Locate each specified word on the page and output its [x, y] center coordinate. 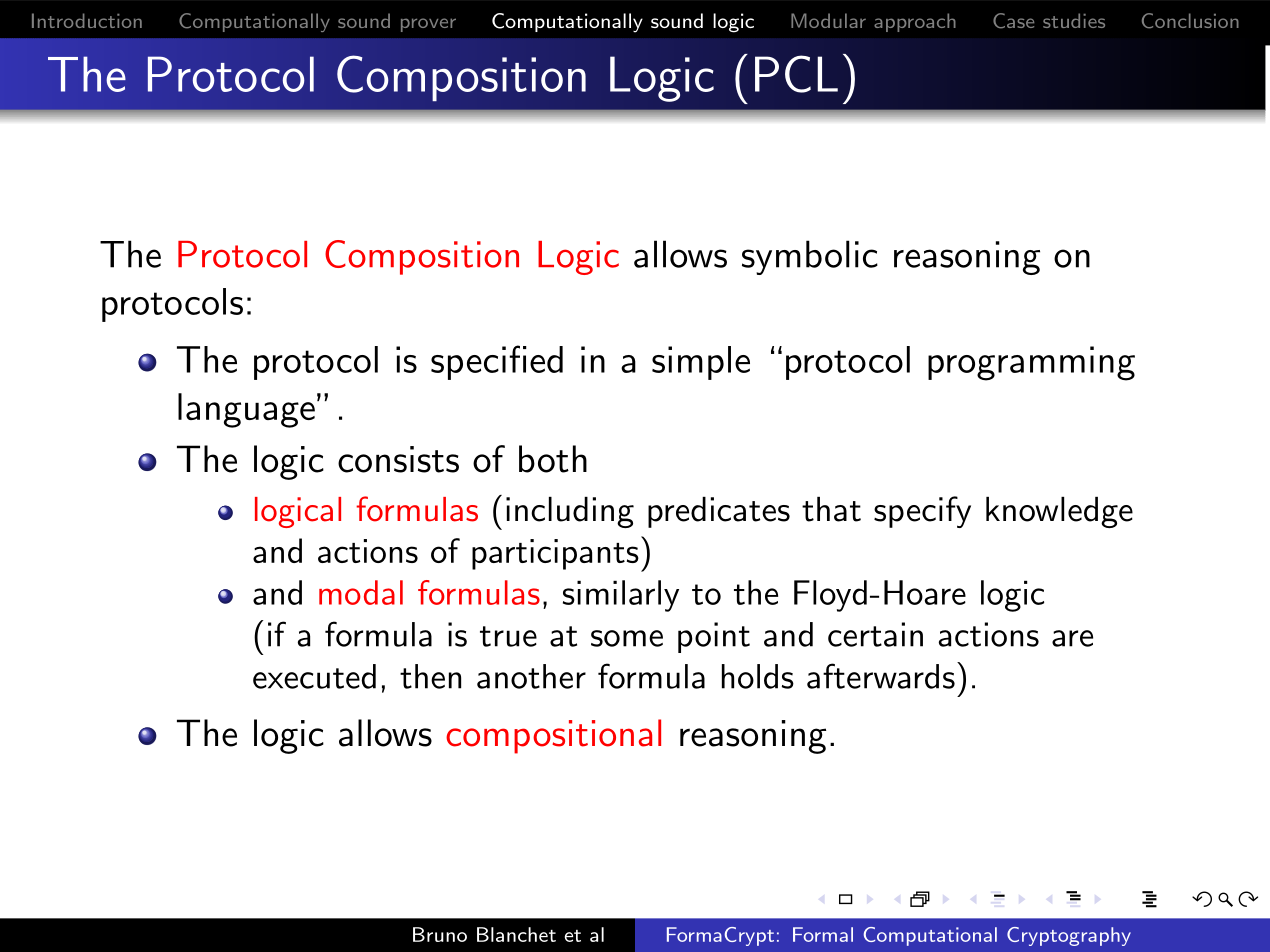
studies [1074, 20]
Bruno [440, 934]
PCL [796, 74]
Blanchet [516, 934]
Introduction [87, 20]
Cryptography [1069, 936]
